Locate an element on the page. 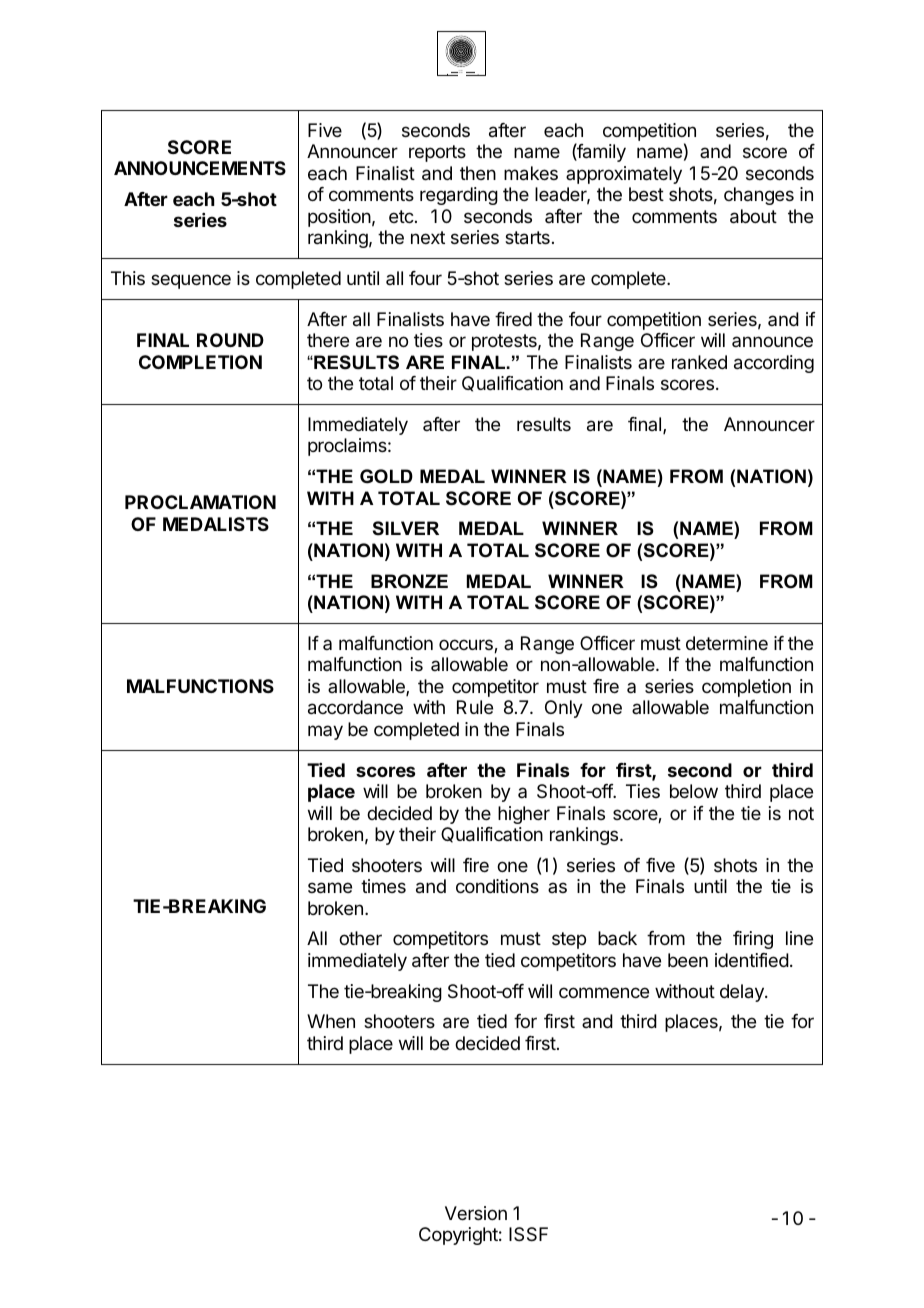 This image has height=1308, width=924. firing is located at coordinates (753, 940).
